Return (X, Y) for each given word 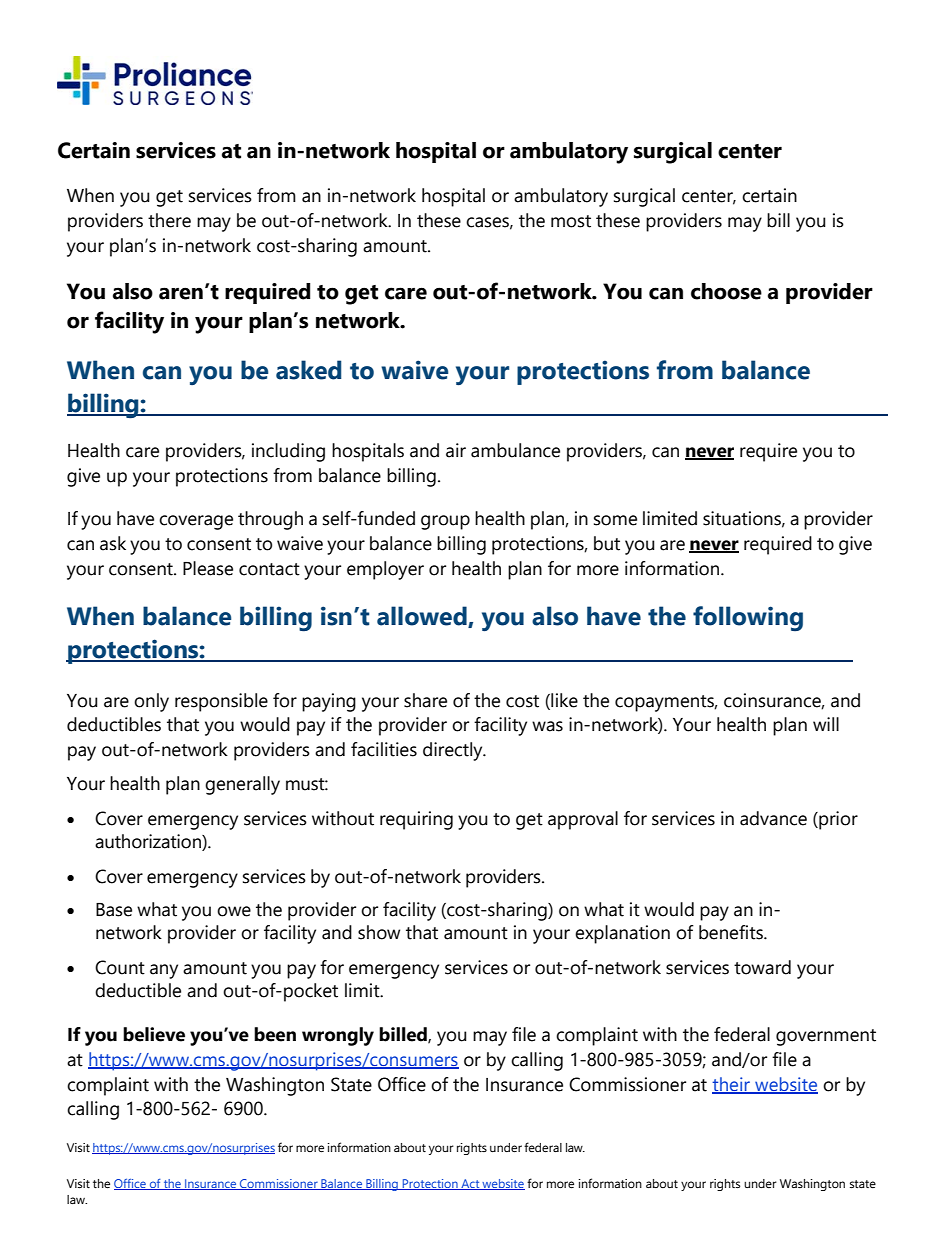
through (270, 520)
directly (454, 751)
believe (154, 1034)
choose (726, 291)
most (571, 221)
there (169, 220)
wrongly (338, 1036)
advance (773, 818)
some (615, 520)
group (445, 522)
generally (242, 785)
